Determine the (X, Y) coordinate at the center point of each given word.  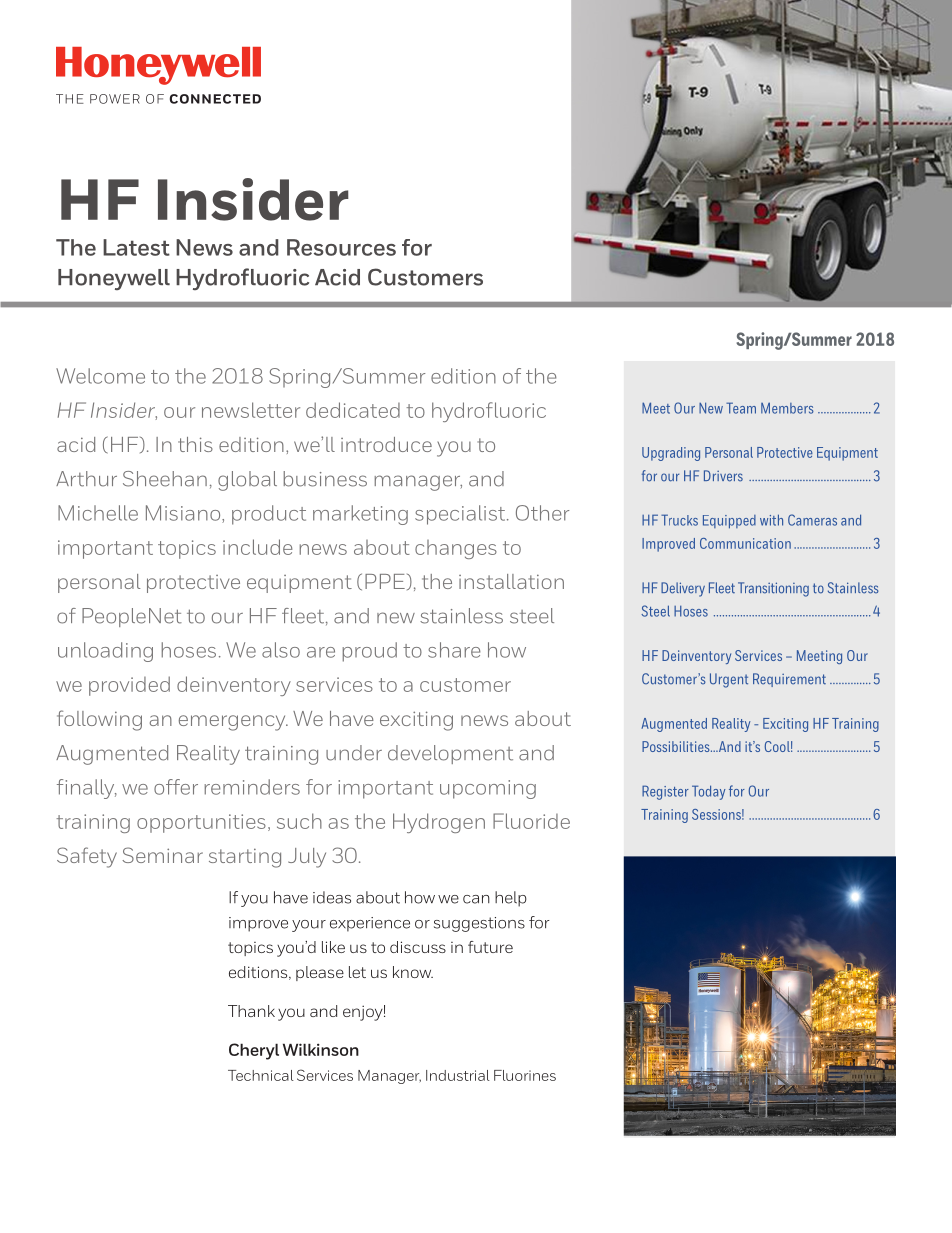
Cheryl (254, 1051)
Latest (136, 247)
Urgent (729, 680)
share (454, 650)
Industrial (458, 1075)
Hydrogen (439, 823)
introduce (386, 444)
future (490, 947)
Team (741, 408)
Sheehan (165, 479)
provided (129, 686)
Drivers (723, 476)
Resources (341, 247)
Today (708, 792)
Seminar (162, 855)
